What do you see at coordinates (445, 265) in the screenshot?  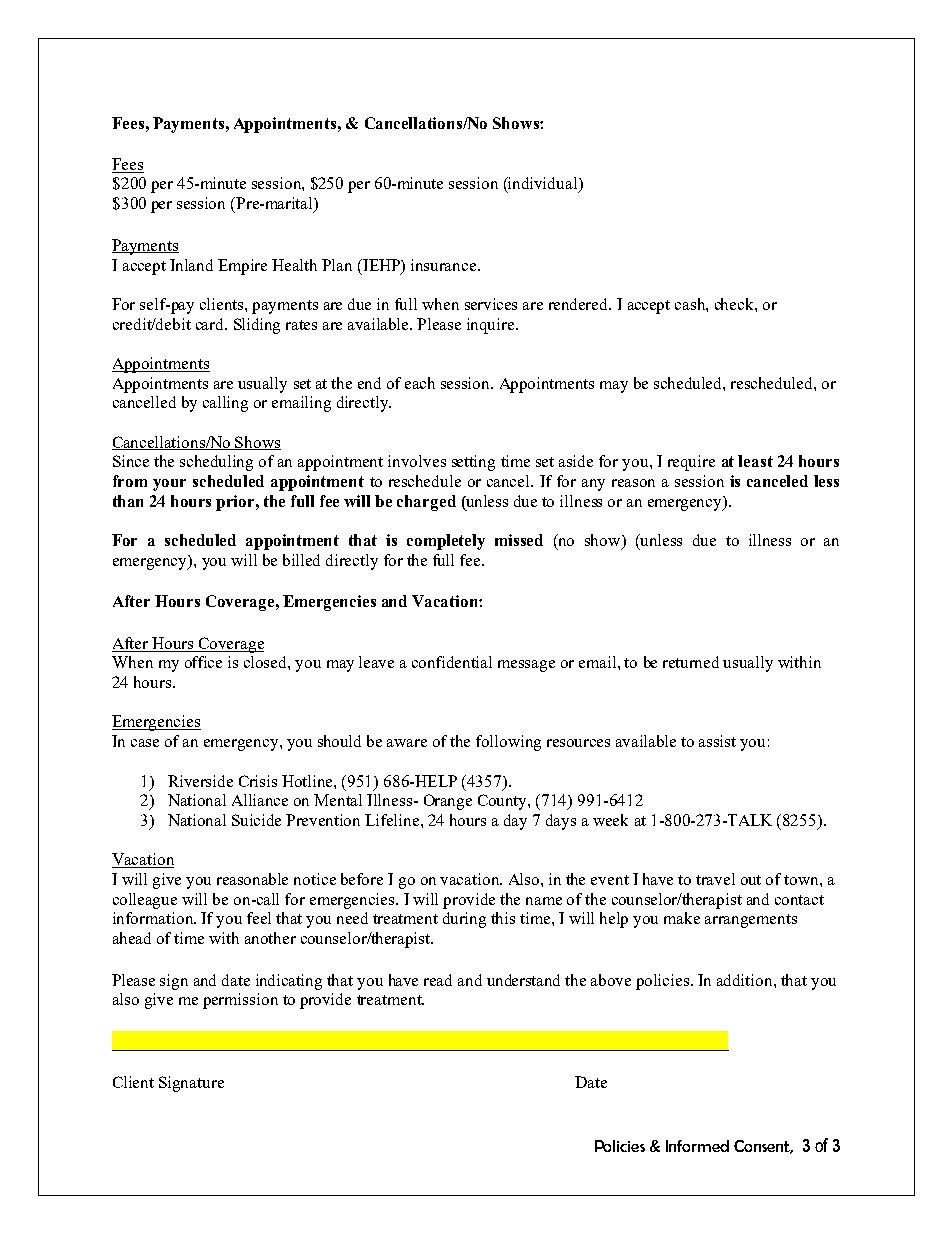 I see `insurance` at bounding box center [445, 265].
